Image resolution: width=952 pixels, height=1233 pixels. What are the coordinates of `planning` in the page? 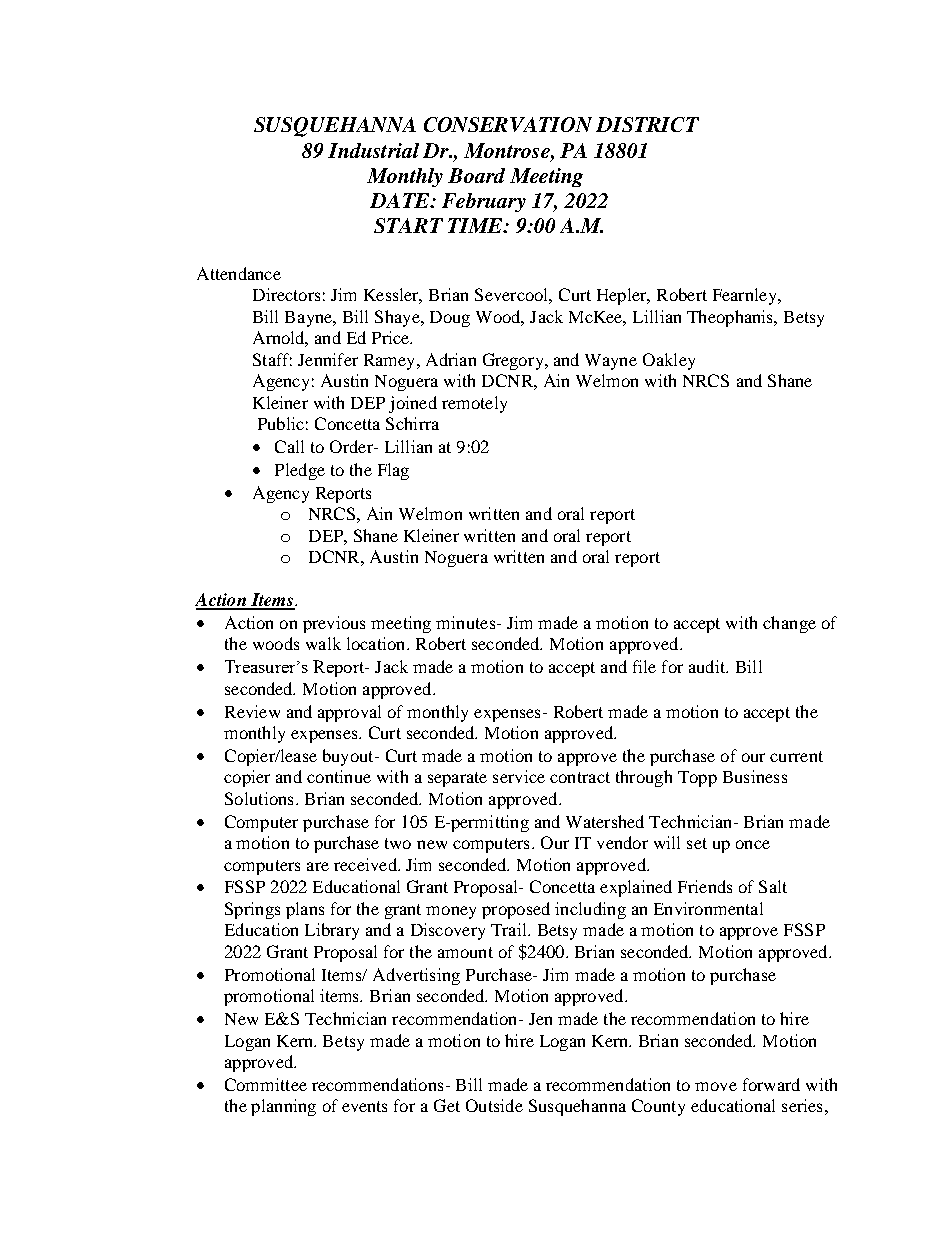 It's located at (283, 1107).
